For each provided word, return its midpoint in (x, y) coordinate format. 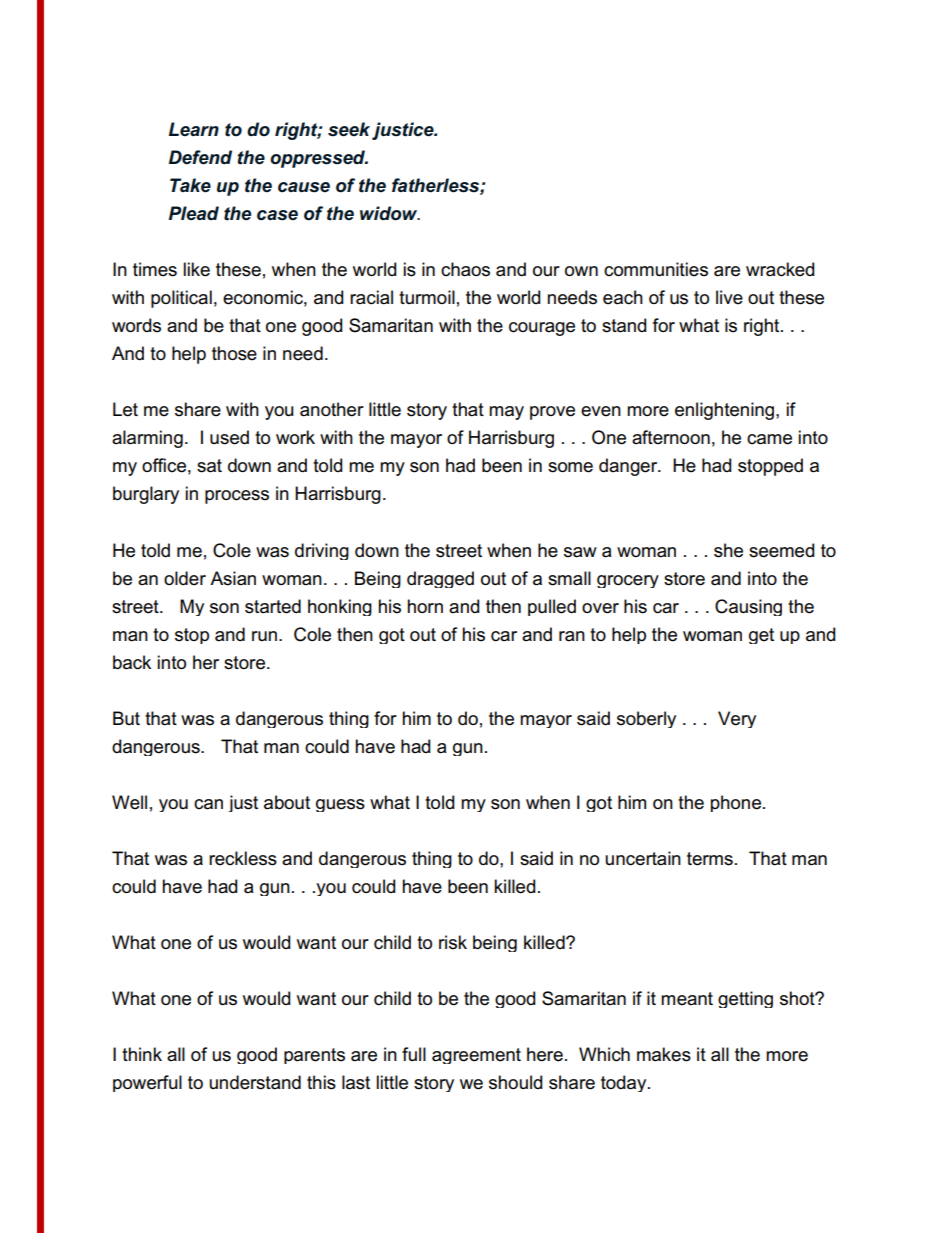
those (234, 353)
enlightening (724, 411)
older (185, 578)
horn (425, 606)
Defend (200, 157)
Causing (748, 607)
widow (390, 213)
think (142, 1054)
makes (664, 1054)
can (208, 804)
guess (340, 805)
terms (710, 859)
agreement (476, 1056)
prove (552, 413)
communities (656, 269)
